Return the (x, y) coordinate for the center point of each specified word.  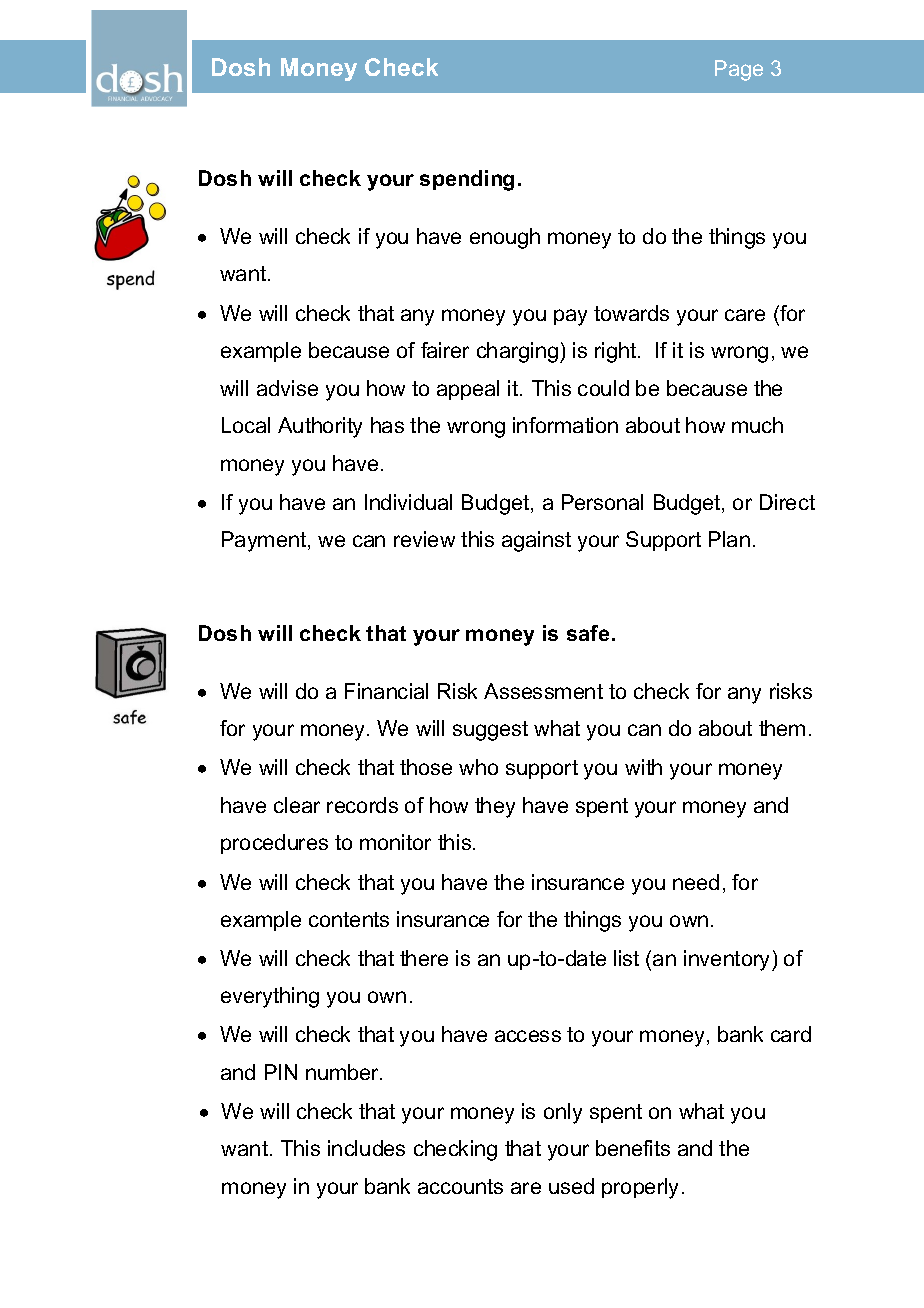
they (495, 807)
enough (505, 238)
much (757, 425)
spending (467, 180)
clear (297, 805)
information (565, 425)
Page (739, 70)
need (696, 882)
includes (366, 1148)
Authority (320, 427)
